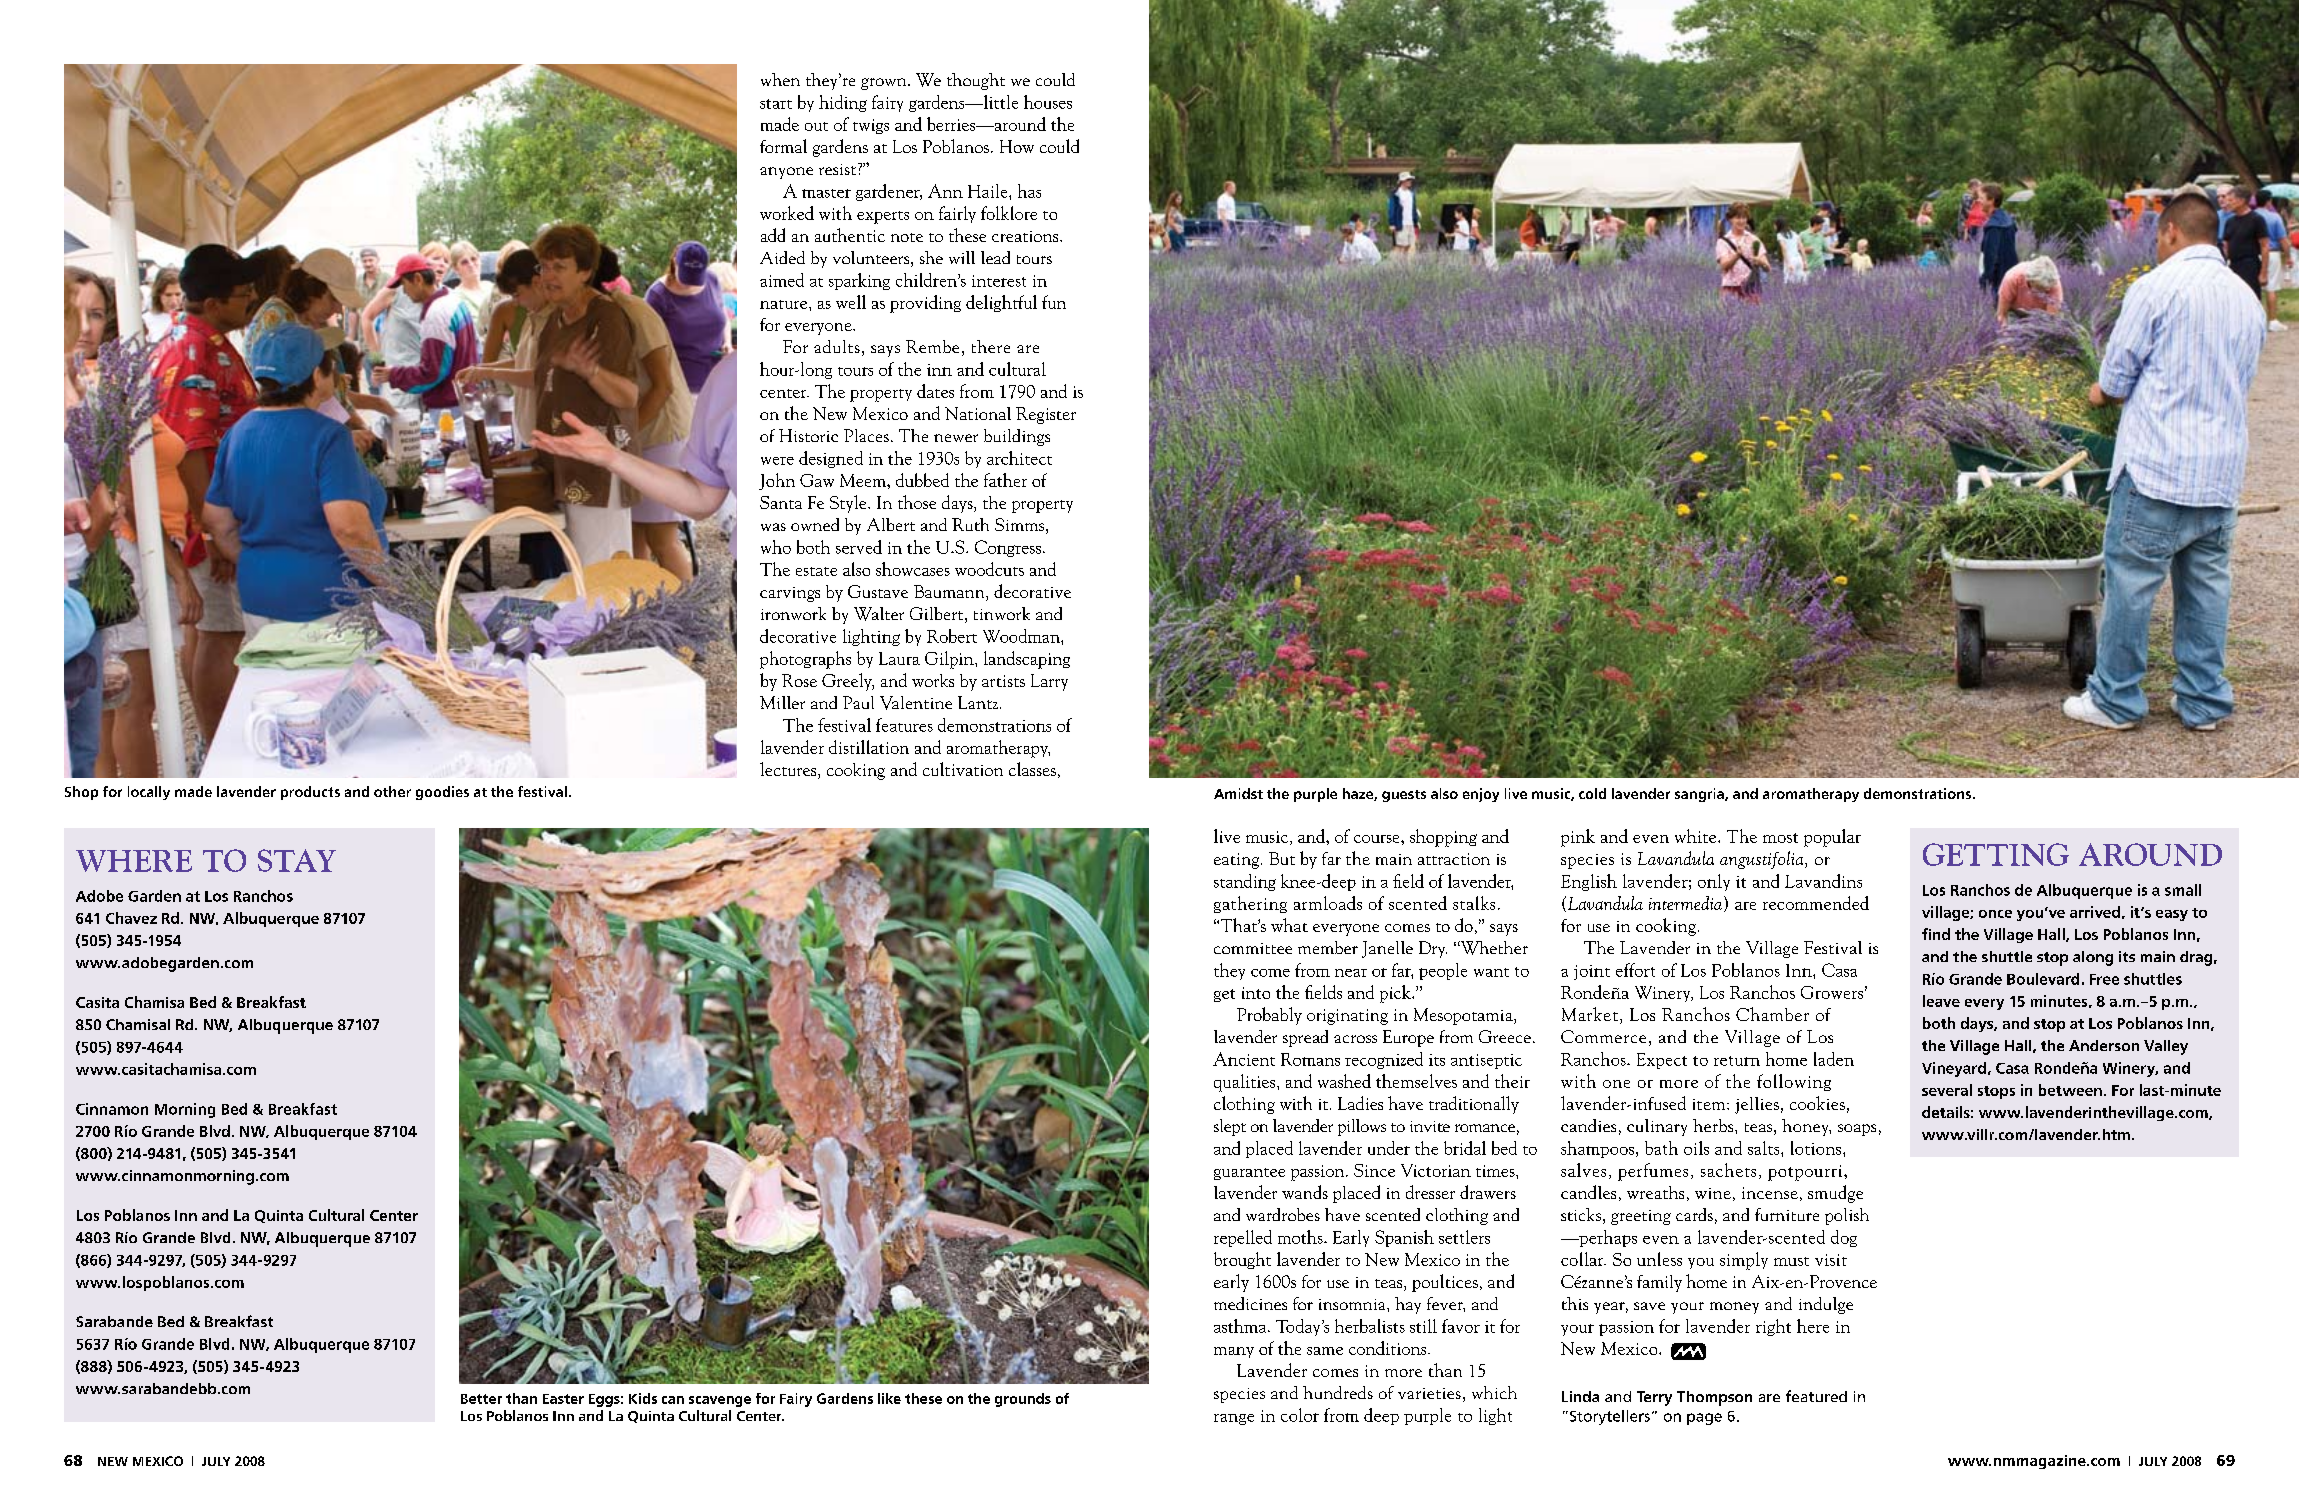 This page has height=1498, width=2299. Describe the element at coordinates (297, 860) in the page. I see `STAY` at that location.
